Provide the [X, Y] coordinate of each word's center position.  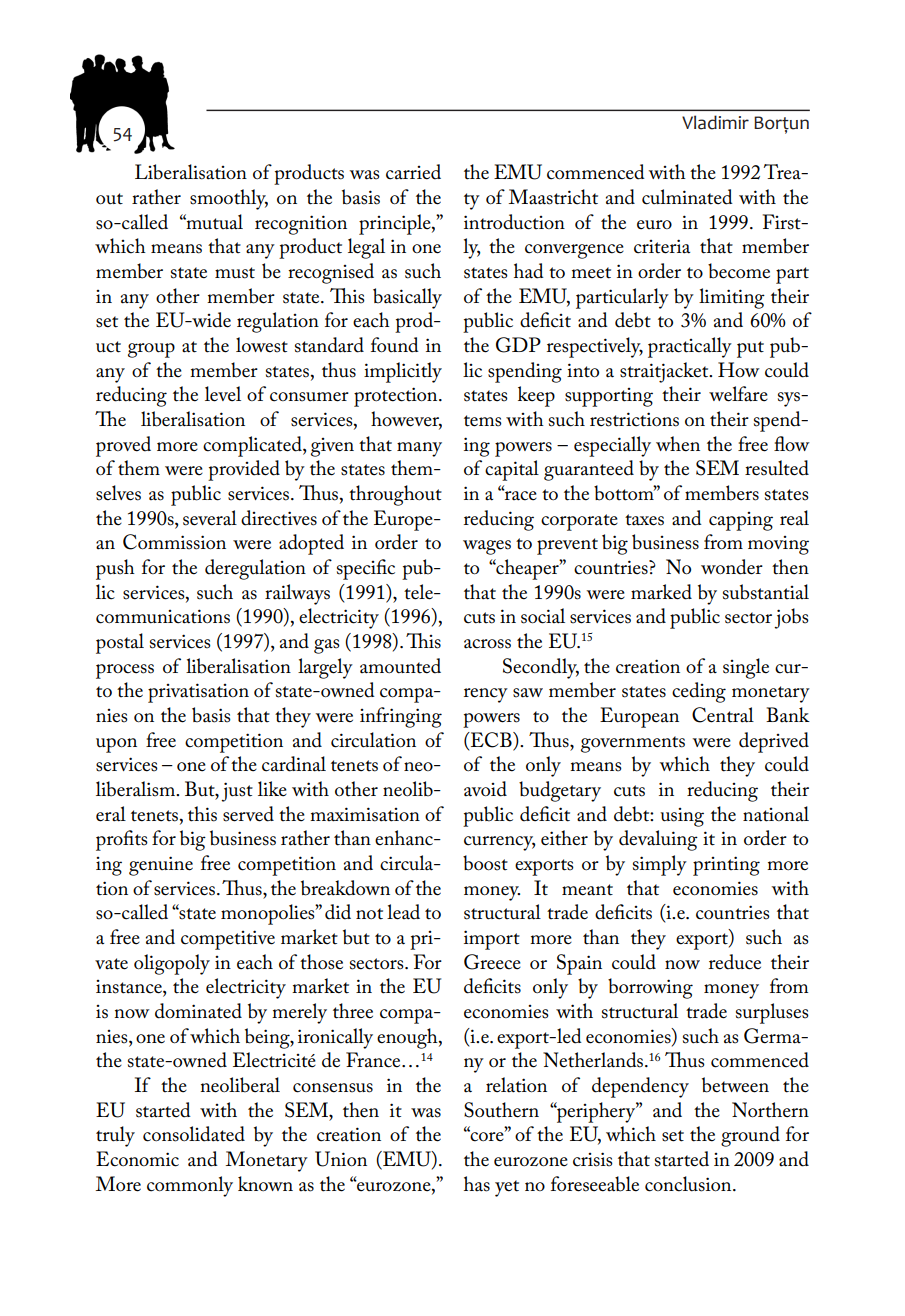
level [223, 394]
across [487, 644]
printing [726, 866]
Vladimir [715, 122]
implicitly [403, 372]
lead [403, 912]
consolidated [194, 1134]
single [746, 668]
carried [413, 172]
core [487, 1136]
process [125, 671]
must [235, 273]
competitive [228, 940]
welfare [738, 394]
